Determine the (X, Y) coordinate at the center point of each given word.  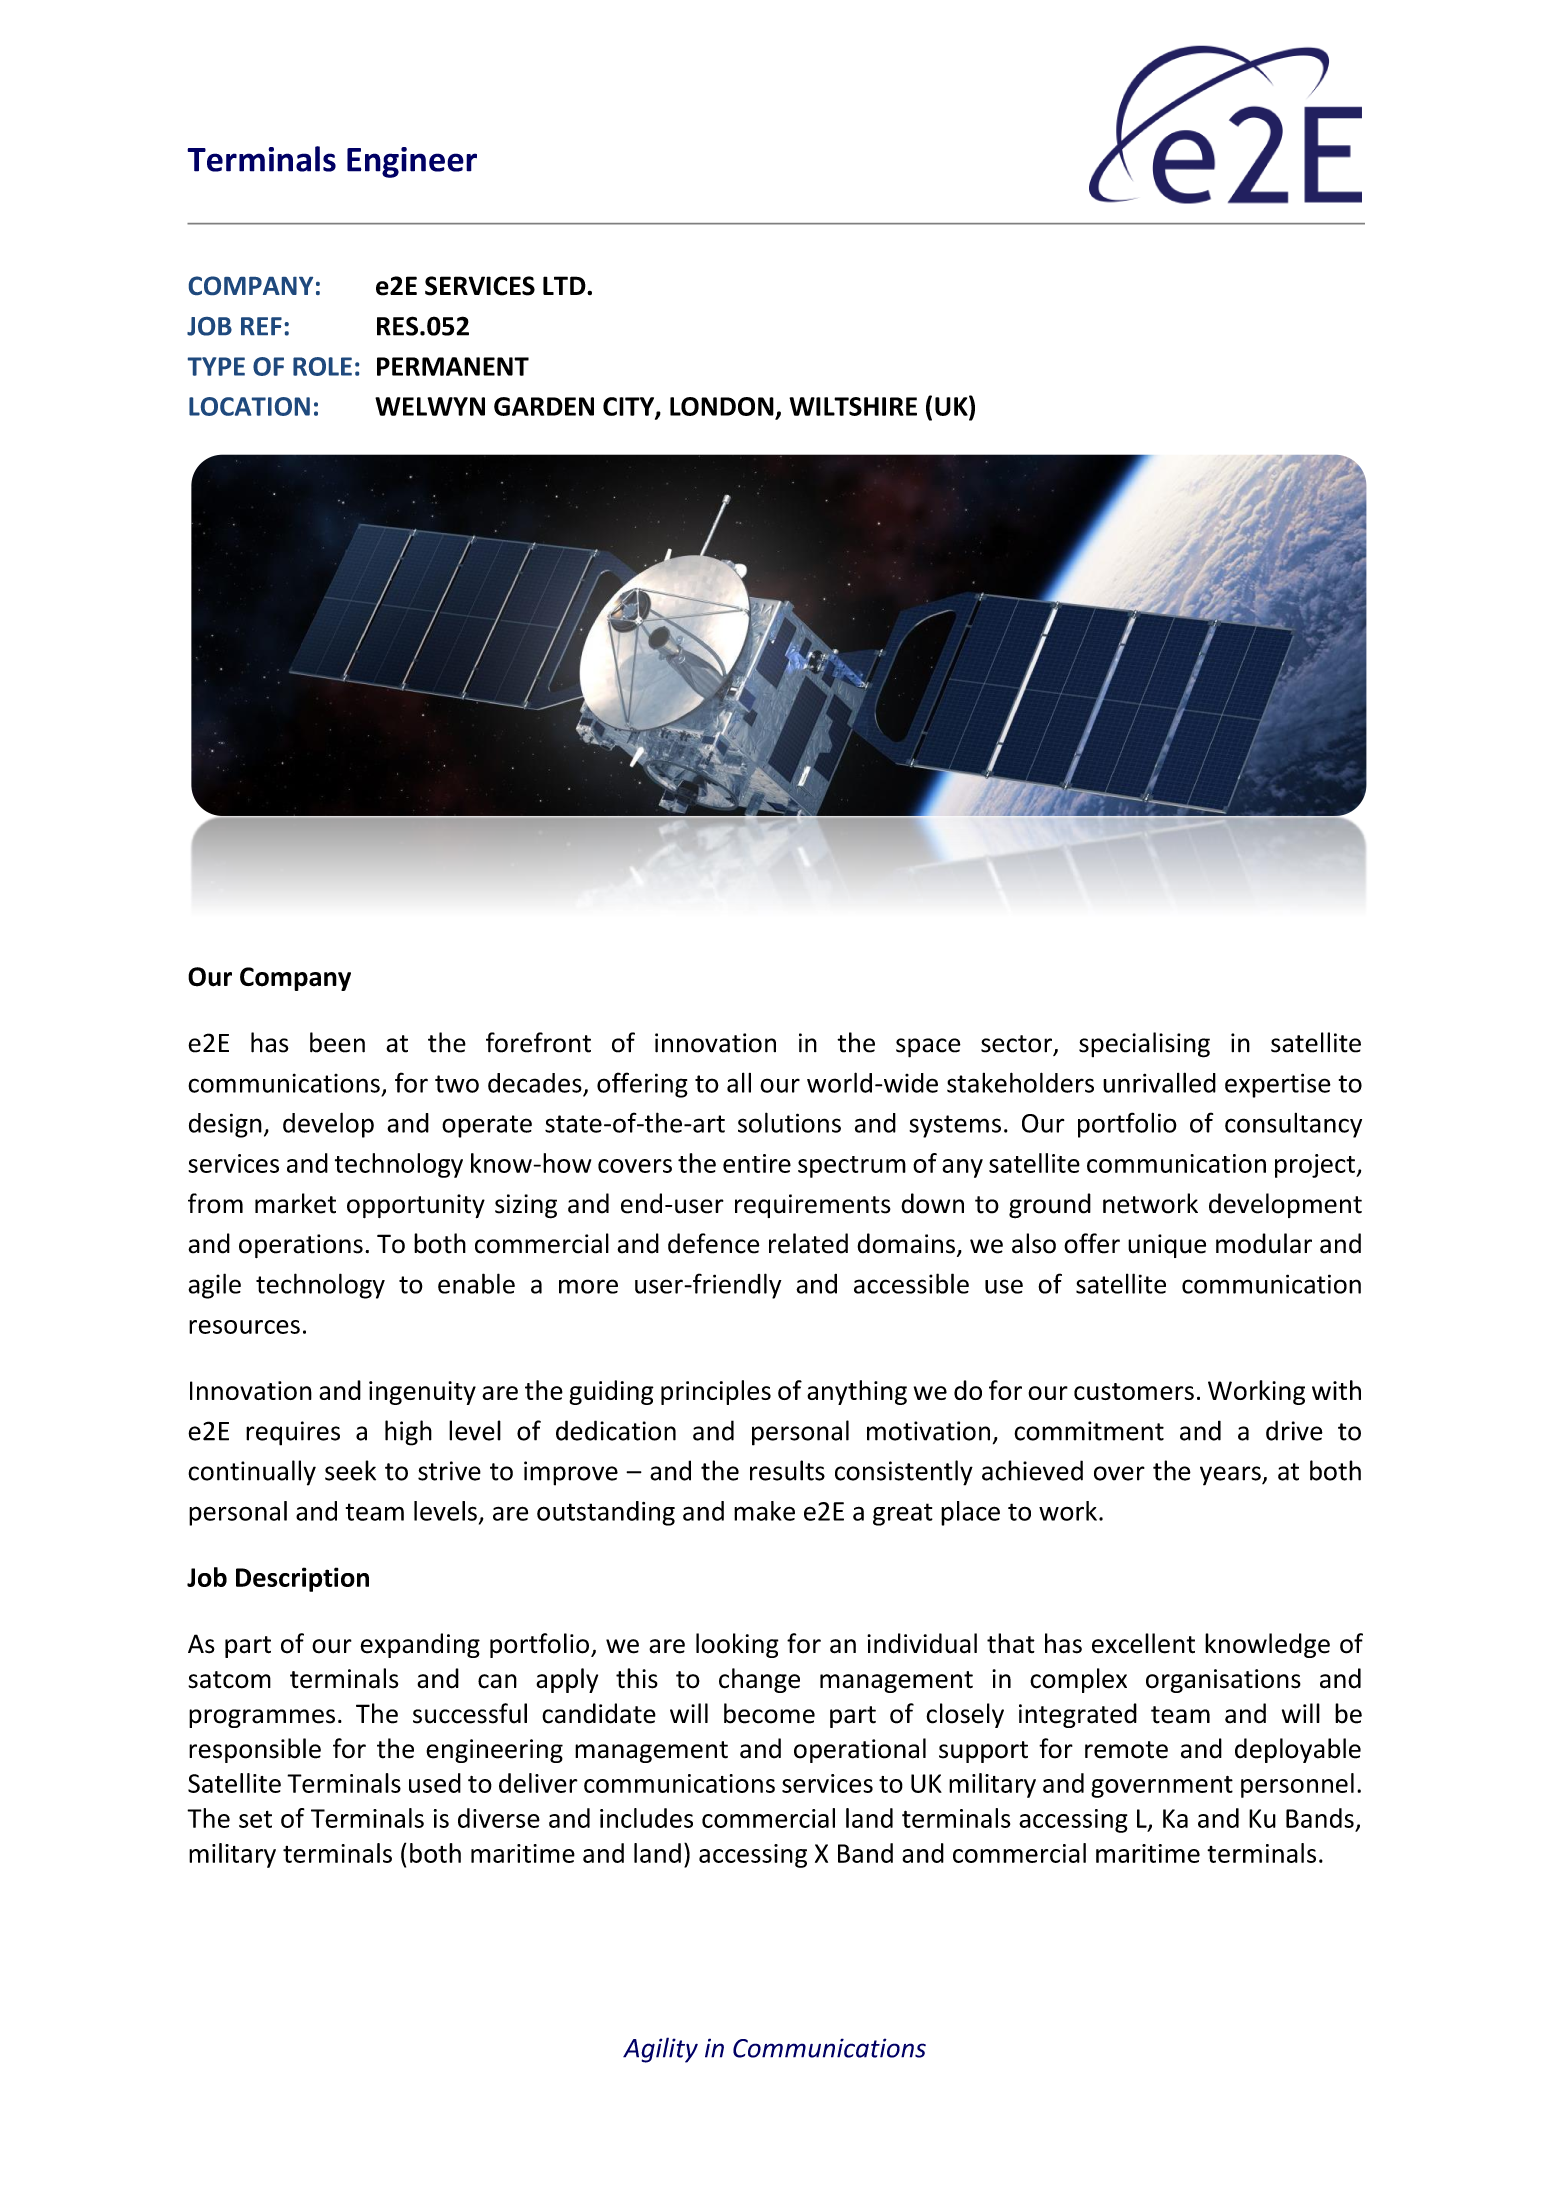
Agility (660, 2050)
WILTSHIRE (853, 406)
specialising (1144, 1045)
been (337, 1042)
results (787, 1470)
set (255, 1819)
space (928, 1048)
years (1231, 1476)
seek (350, 1470)
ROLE (322, 366)
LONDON (722, 406)
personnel (1297, 1785)
